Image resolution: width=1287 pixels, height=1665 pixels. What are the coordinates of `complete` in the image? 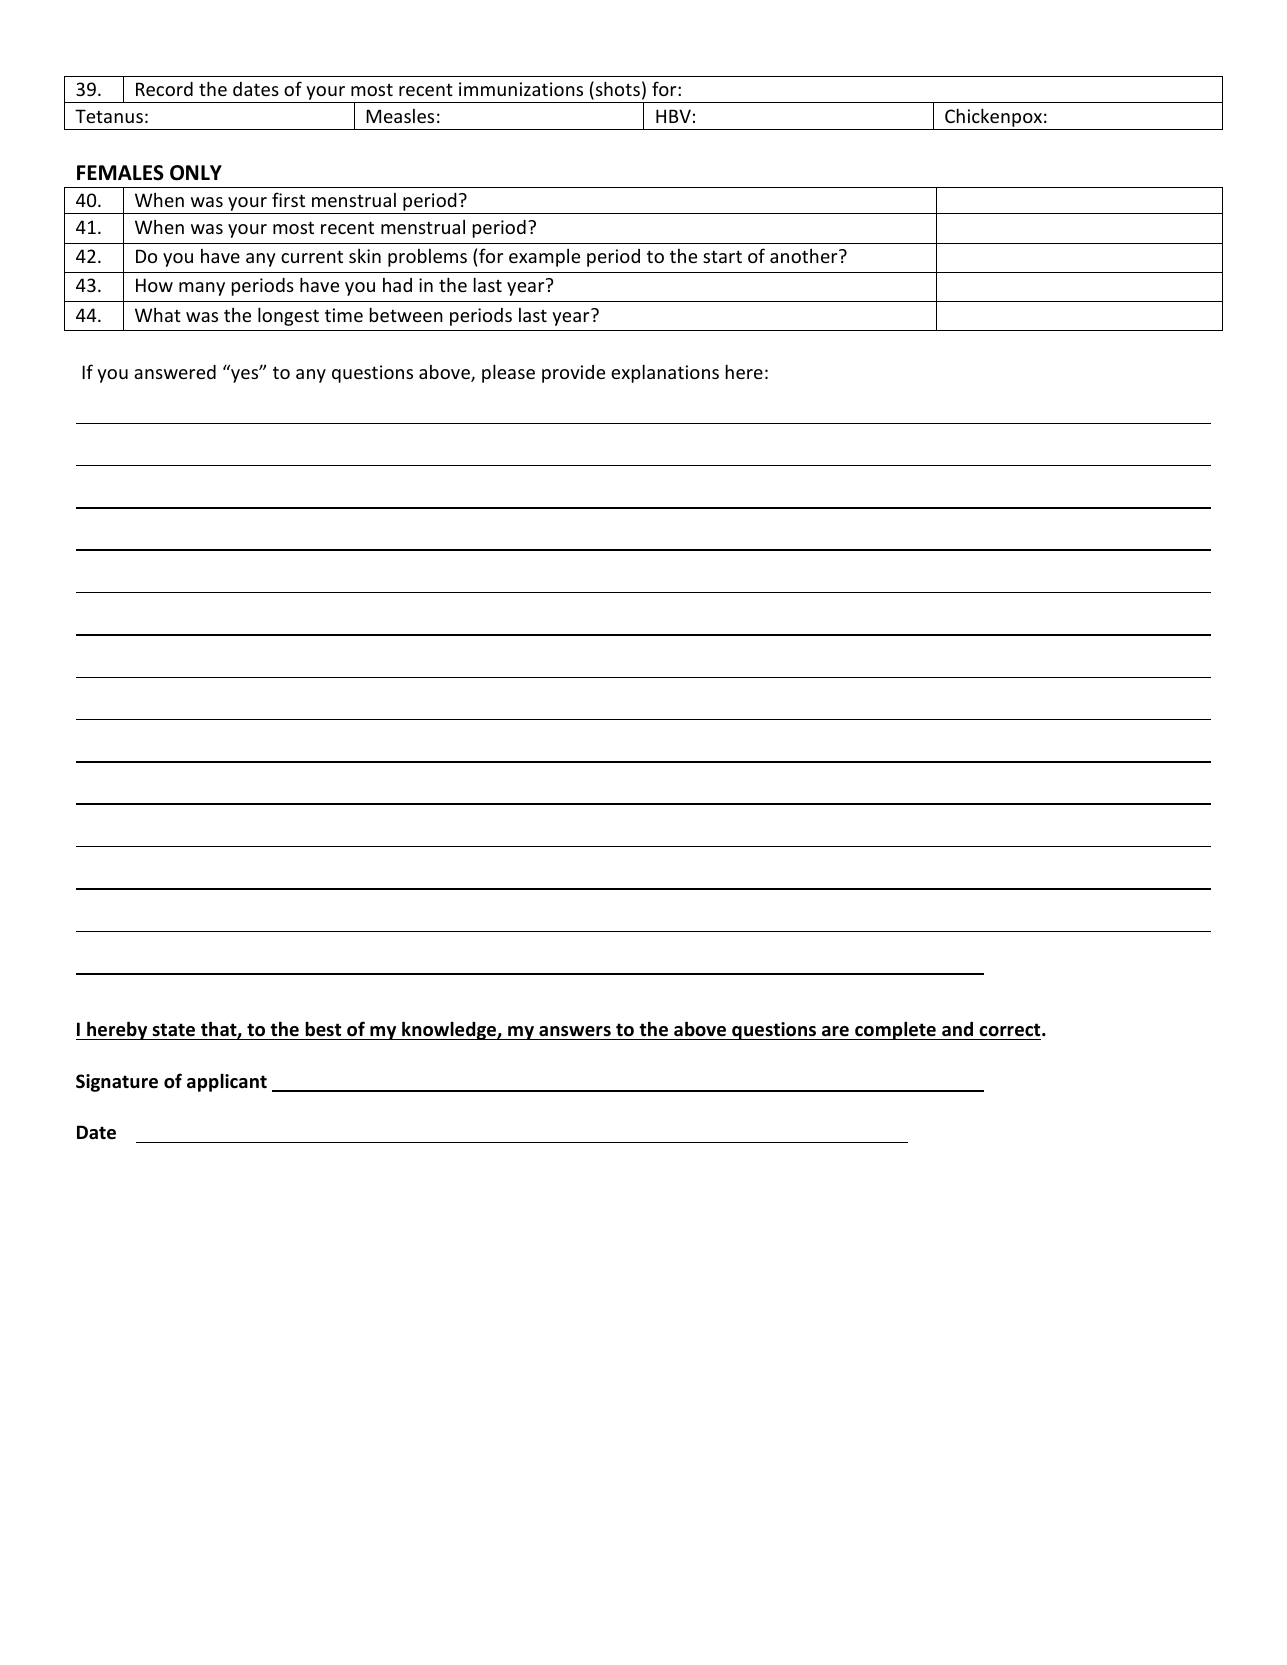 It's located at (895, 1030).
